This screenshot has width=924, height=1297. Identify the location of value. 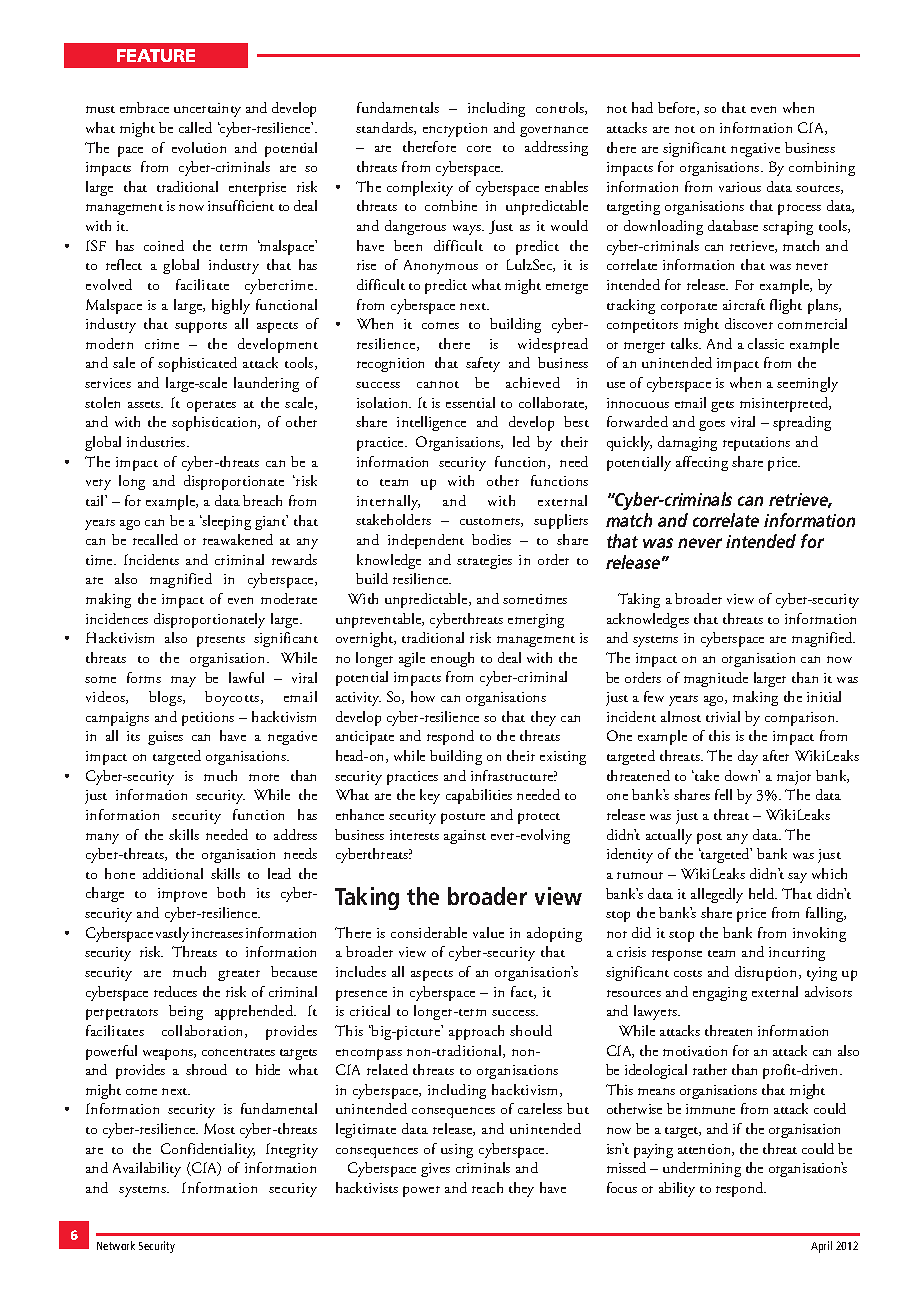
(488, 932).
